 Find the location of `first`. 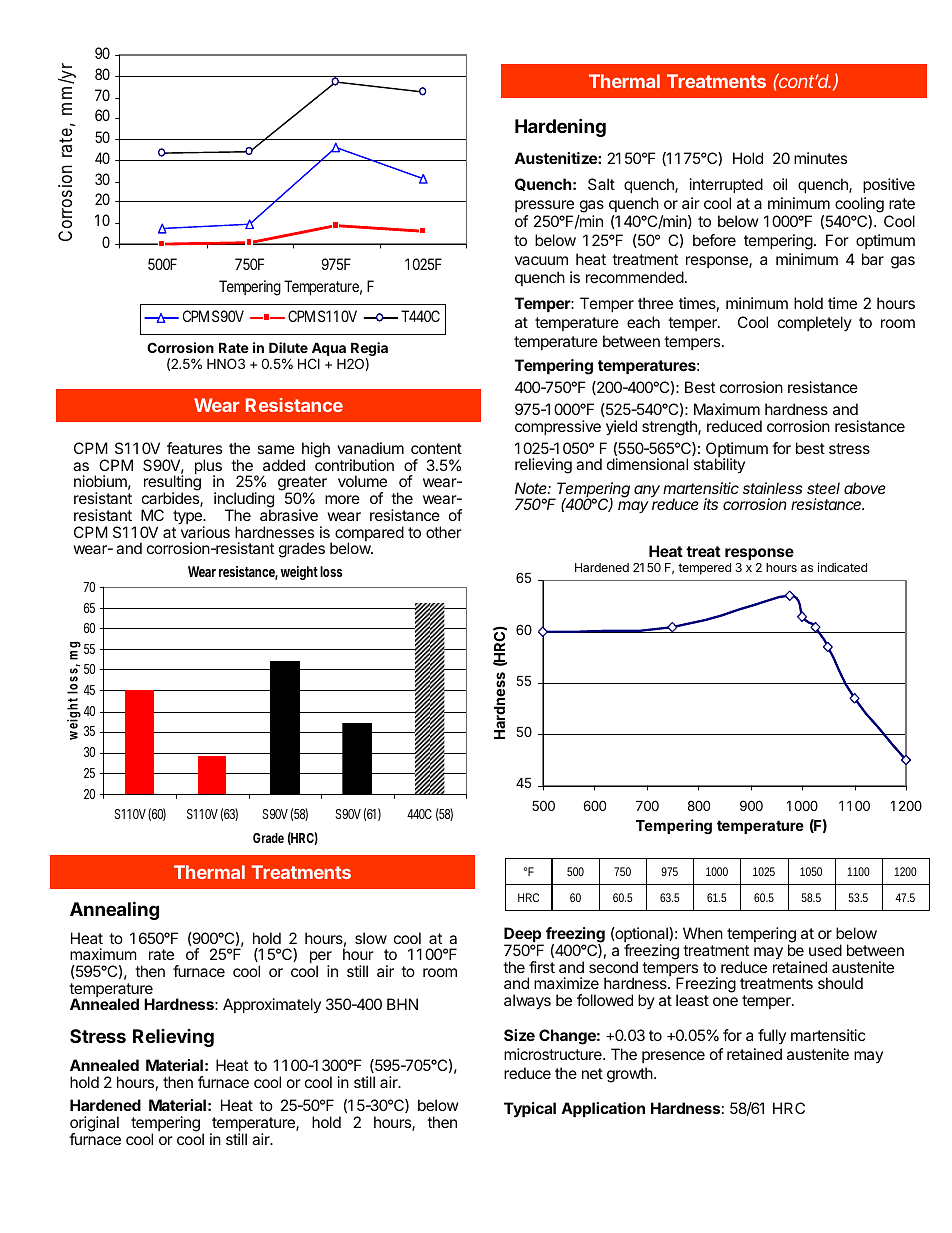

first is located at coordinates (542, 967).
